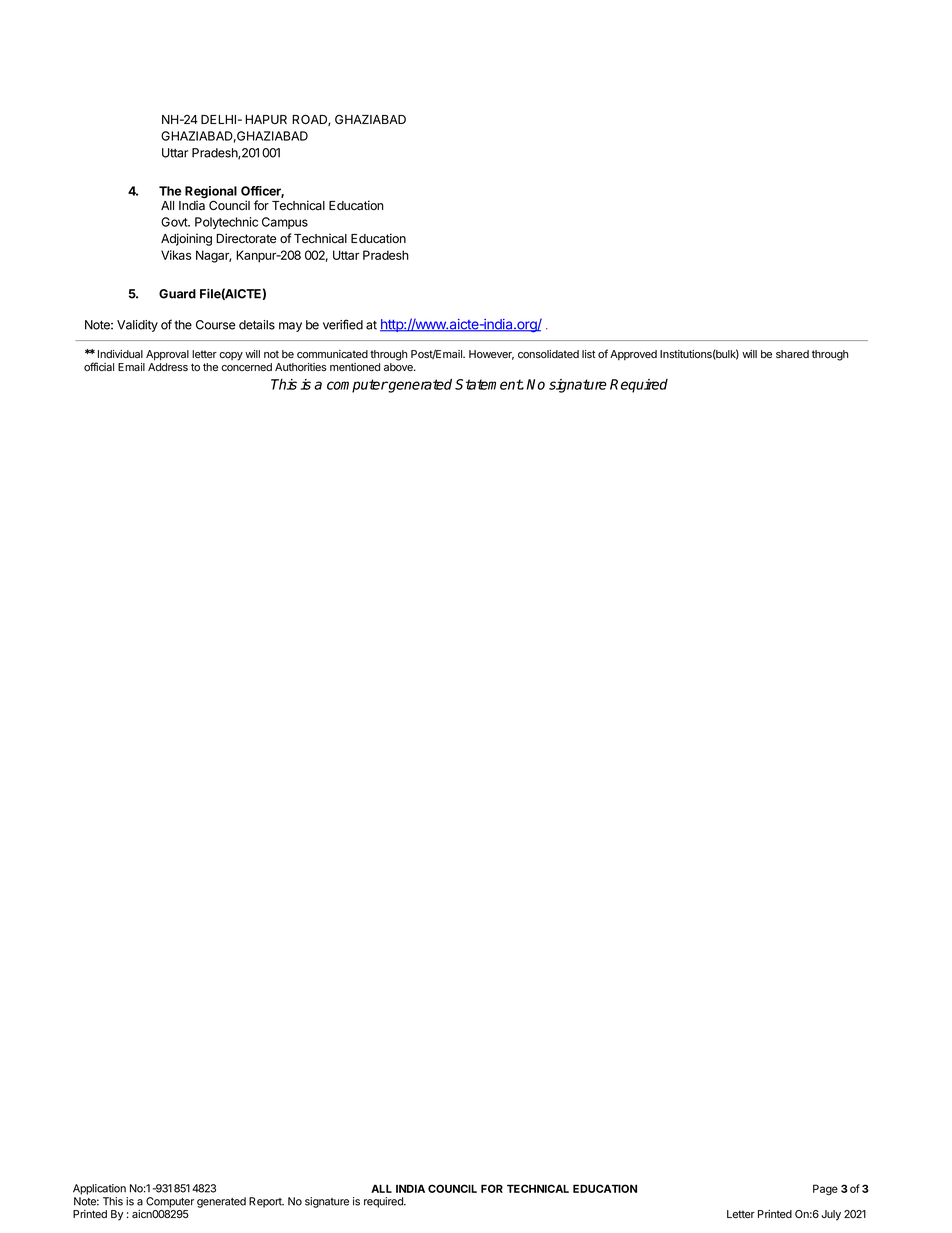 The width and height of the screenshot is (952, 1233). What do you see at coordinates (285, 223) in the screenshot?
I see `Campus` at bounding box center [285, 223].
